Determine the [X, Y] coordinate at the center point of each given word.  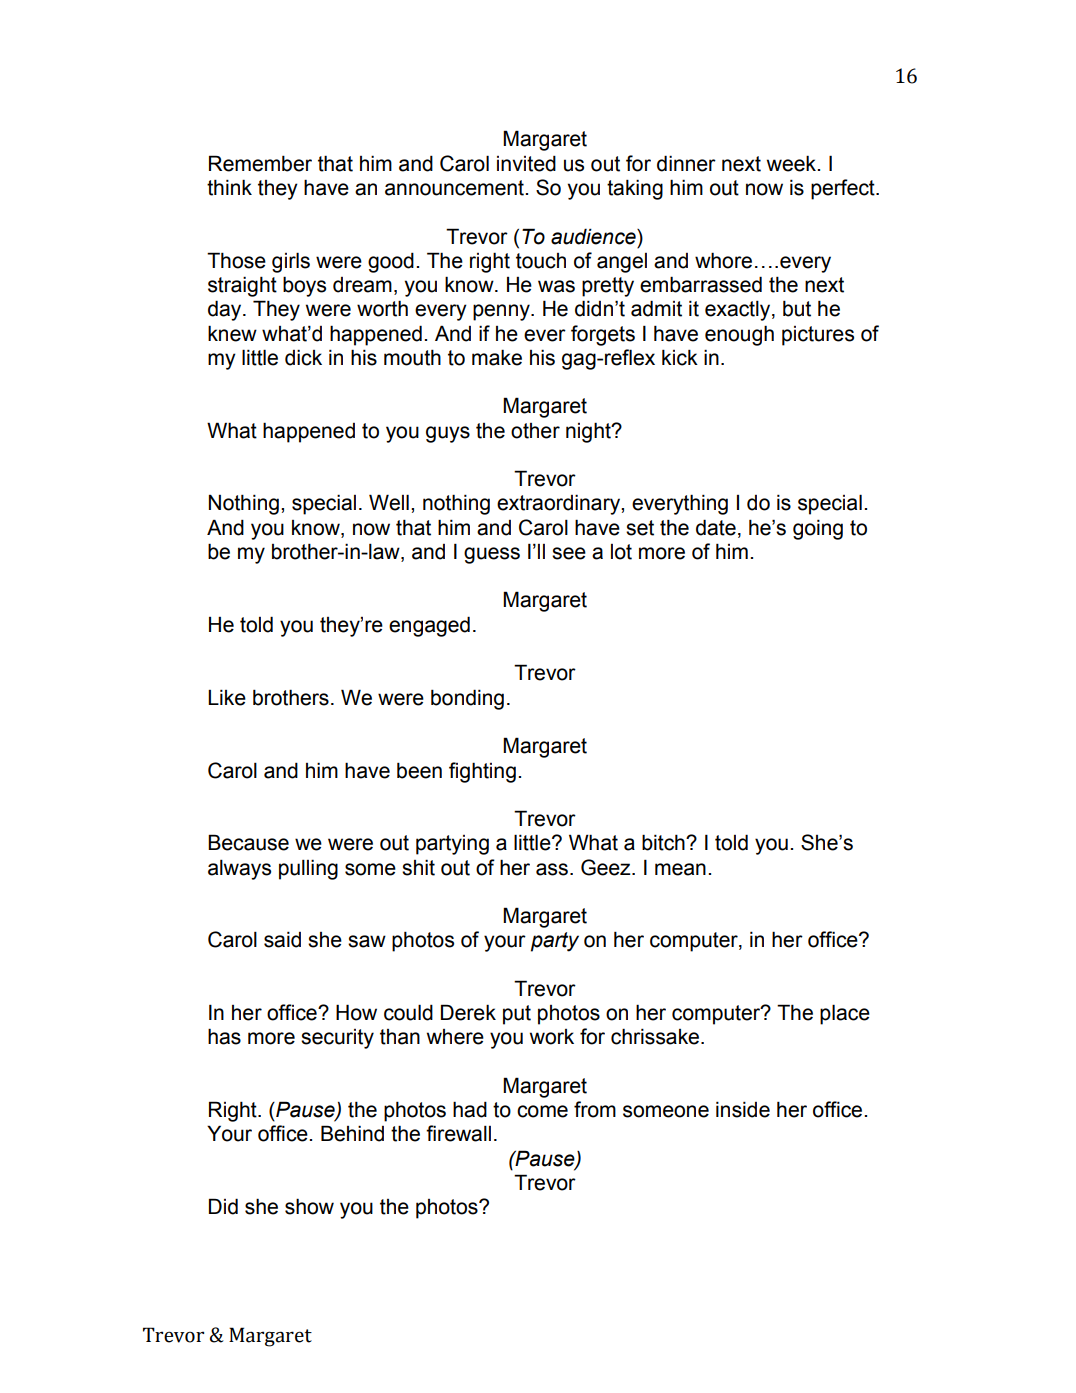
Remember [260, 163]
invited [526, 163]
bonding [467, 699]
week [793, 163]
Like [227, 697]
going [818, 529]
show [309, 1206]
